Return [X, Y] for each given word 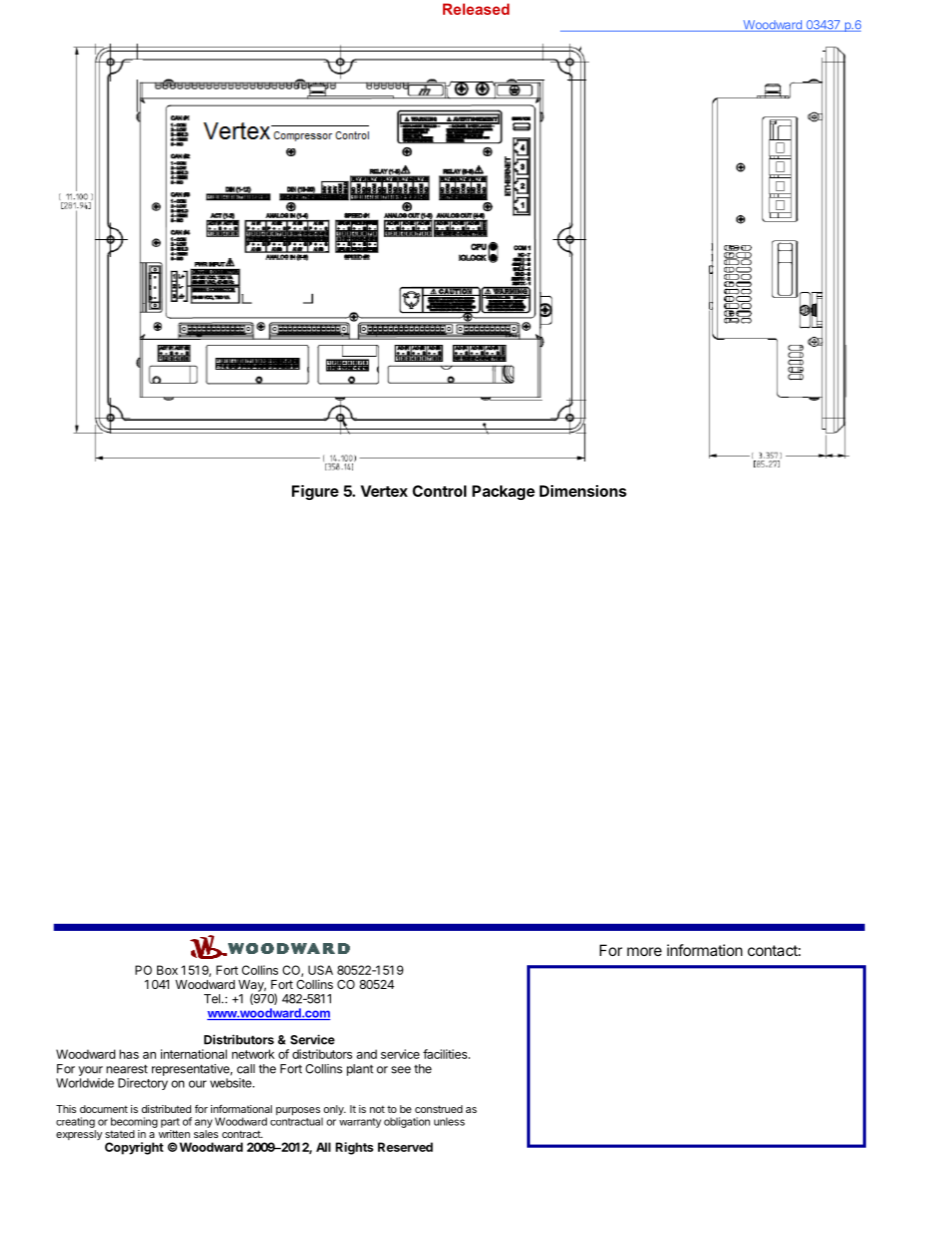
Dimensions [583, 491]
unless [449, 1121]
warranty [360, 1123]
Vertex [384, 491]
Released [476, 9]
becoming [134, 1122]
